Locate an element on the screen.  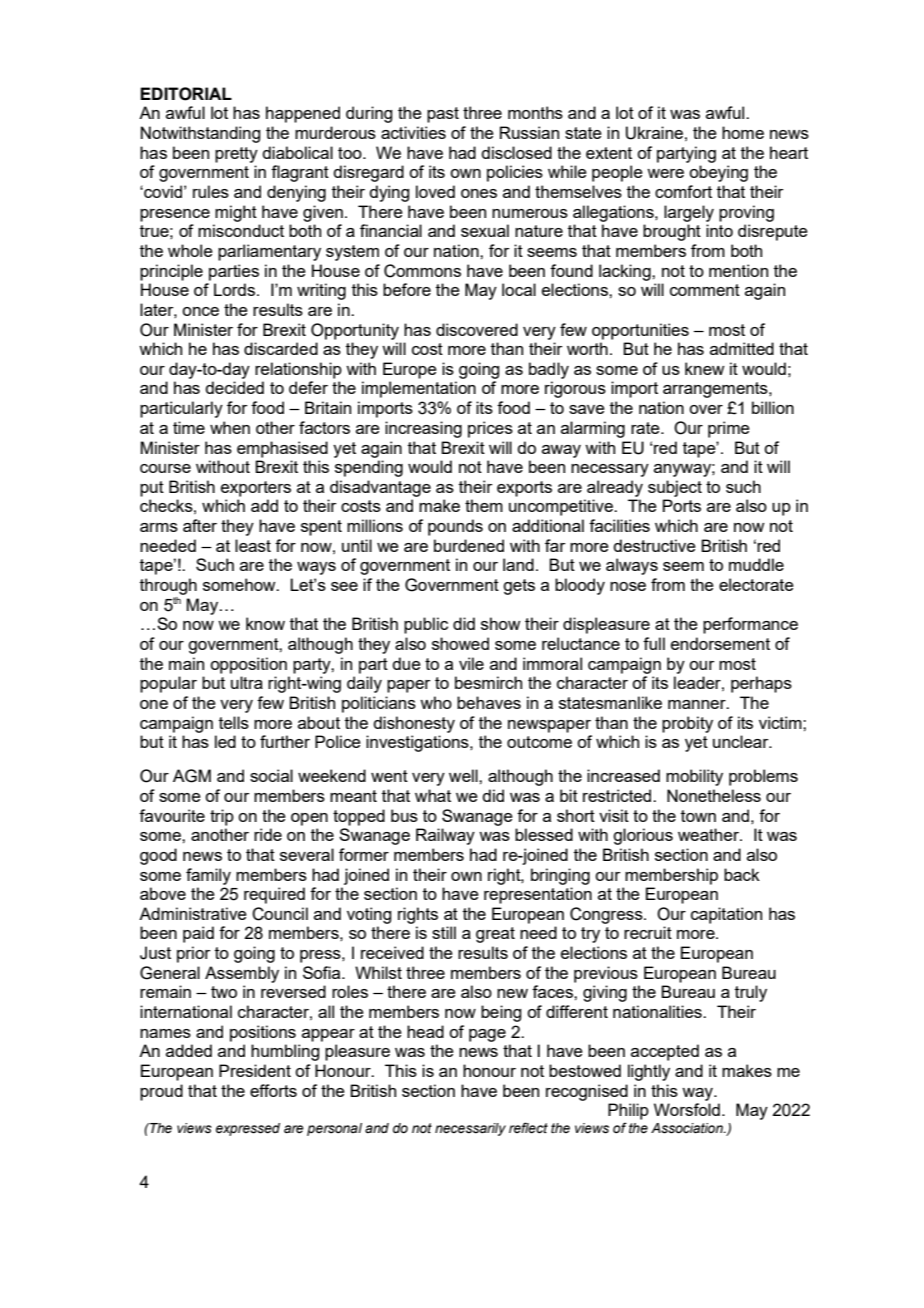
implementation is located at coordinates (419, 389).
